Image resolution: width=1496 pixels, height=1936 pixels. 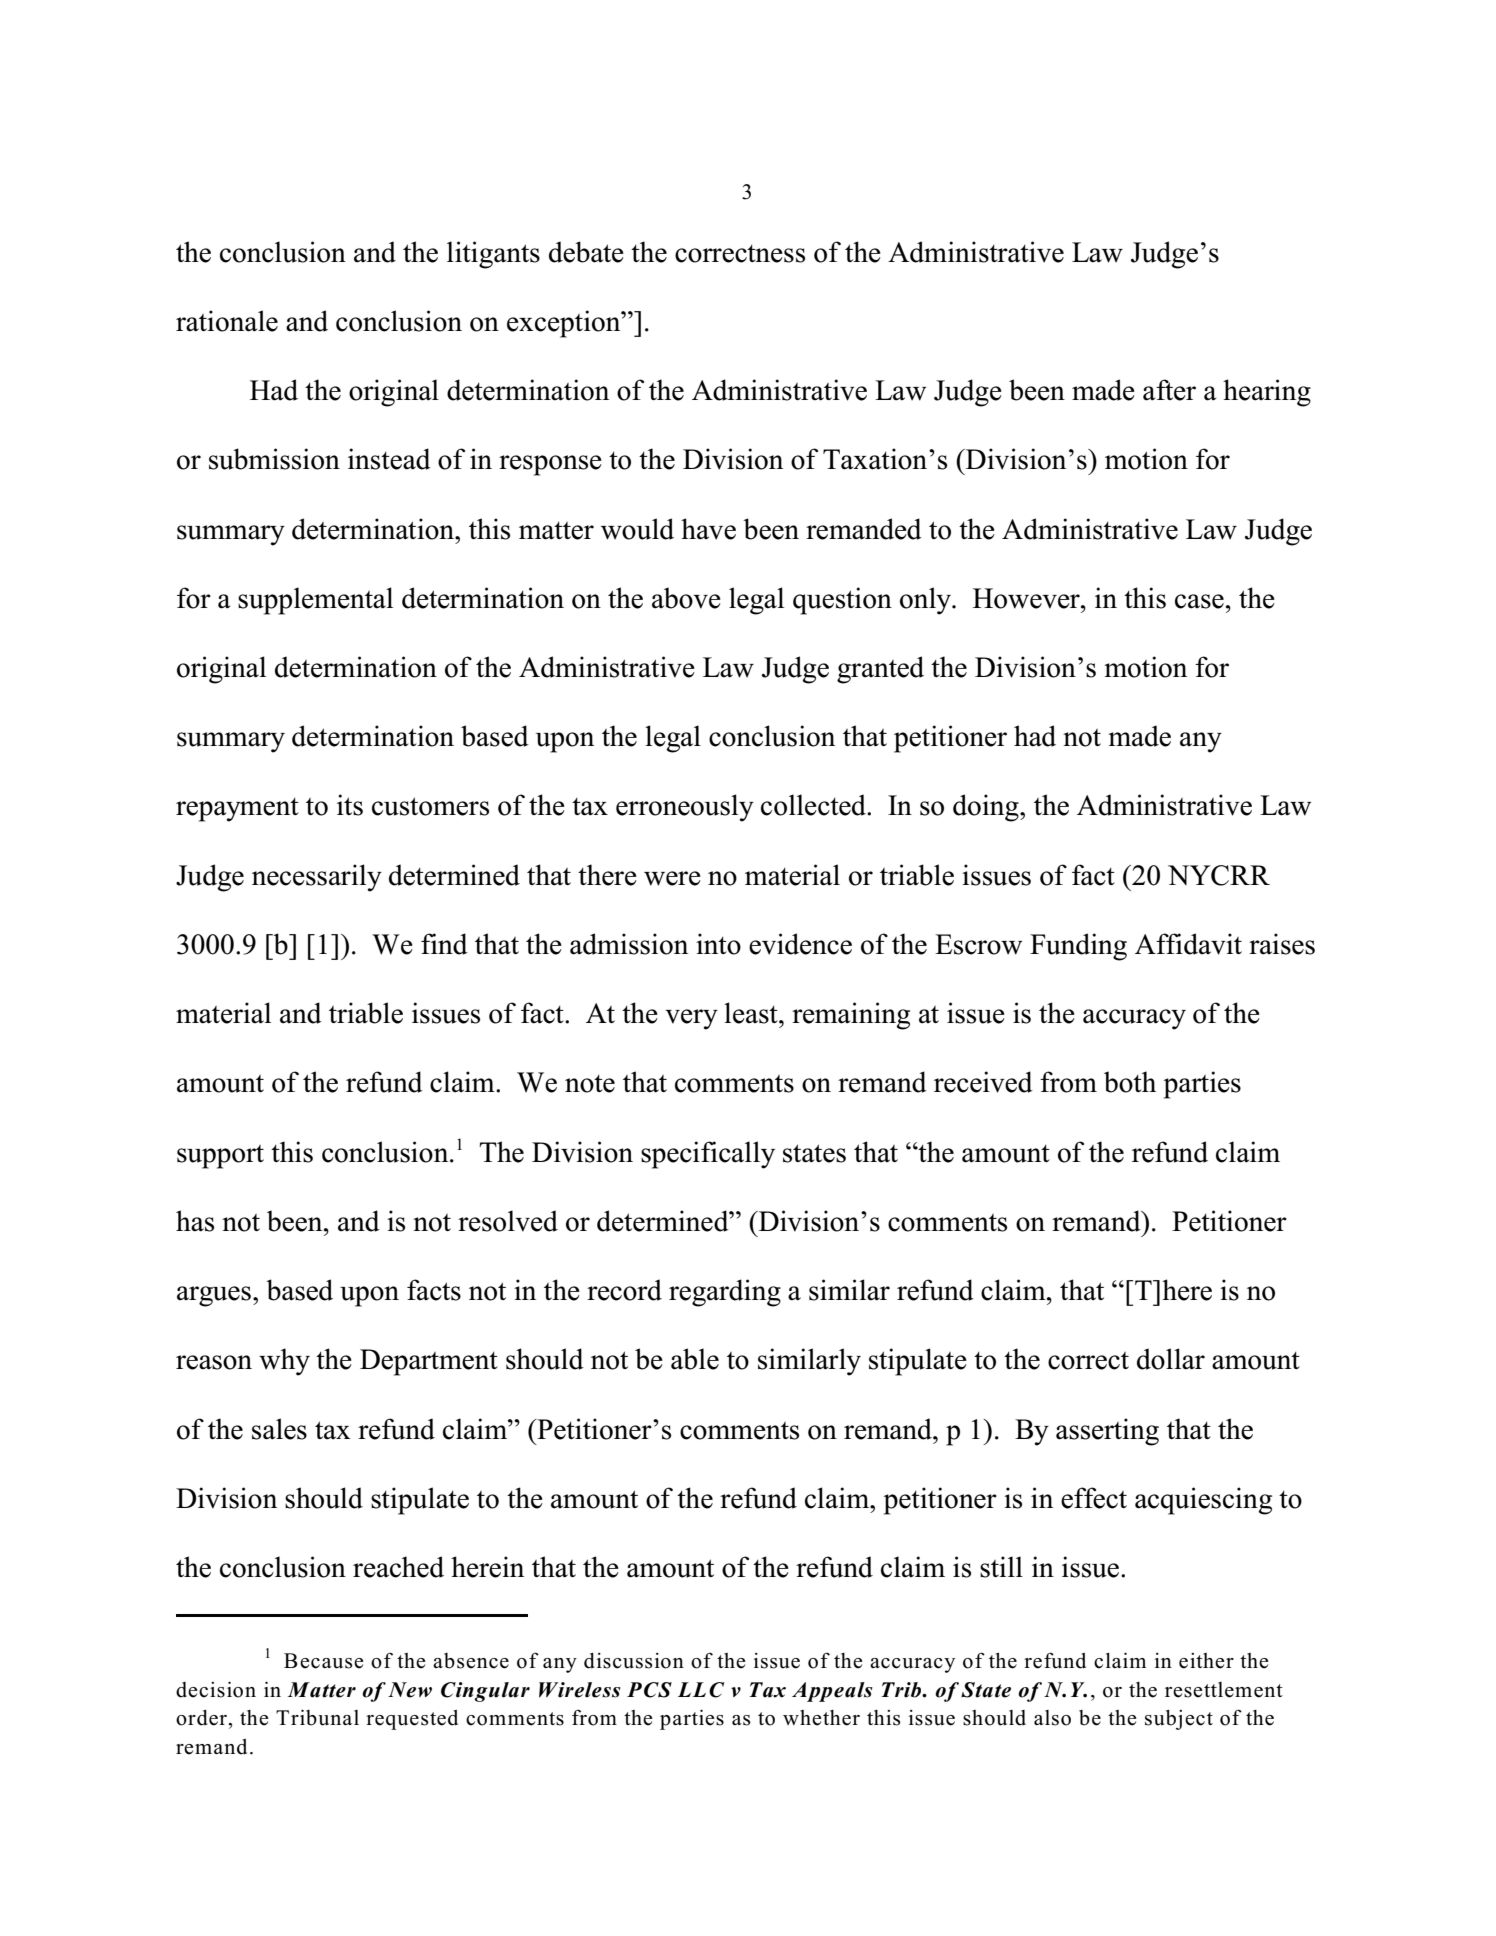 I want to click on rationale, so click(x=227, y=321).
